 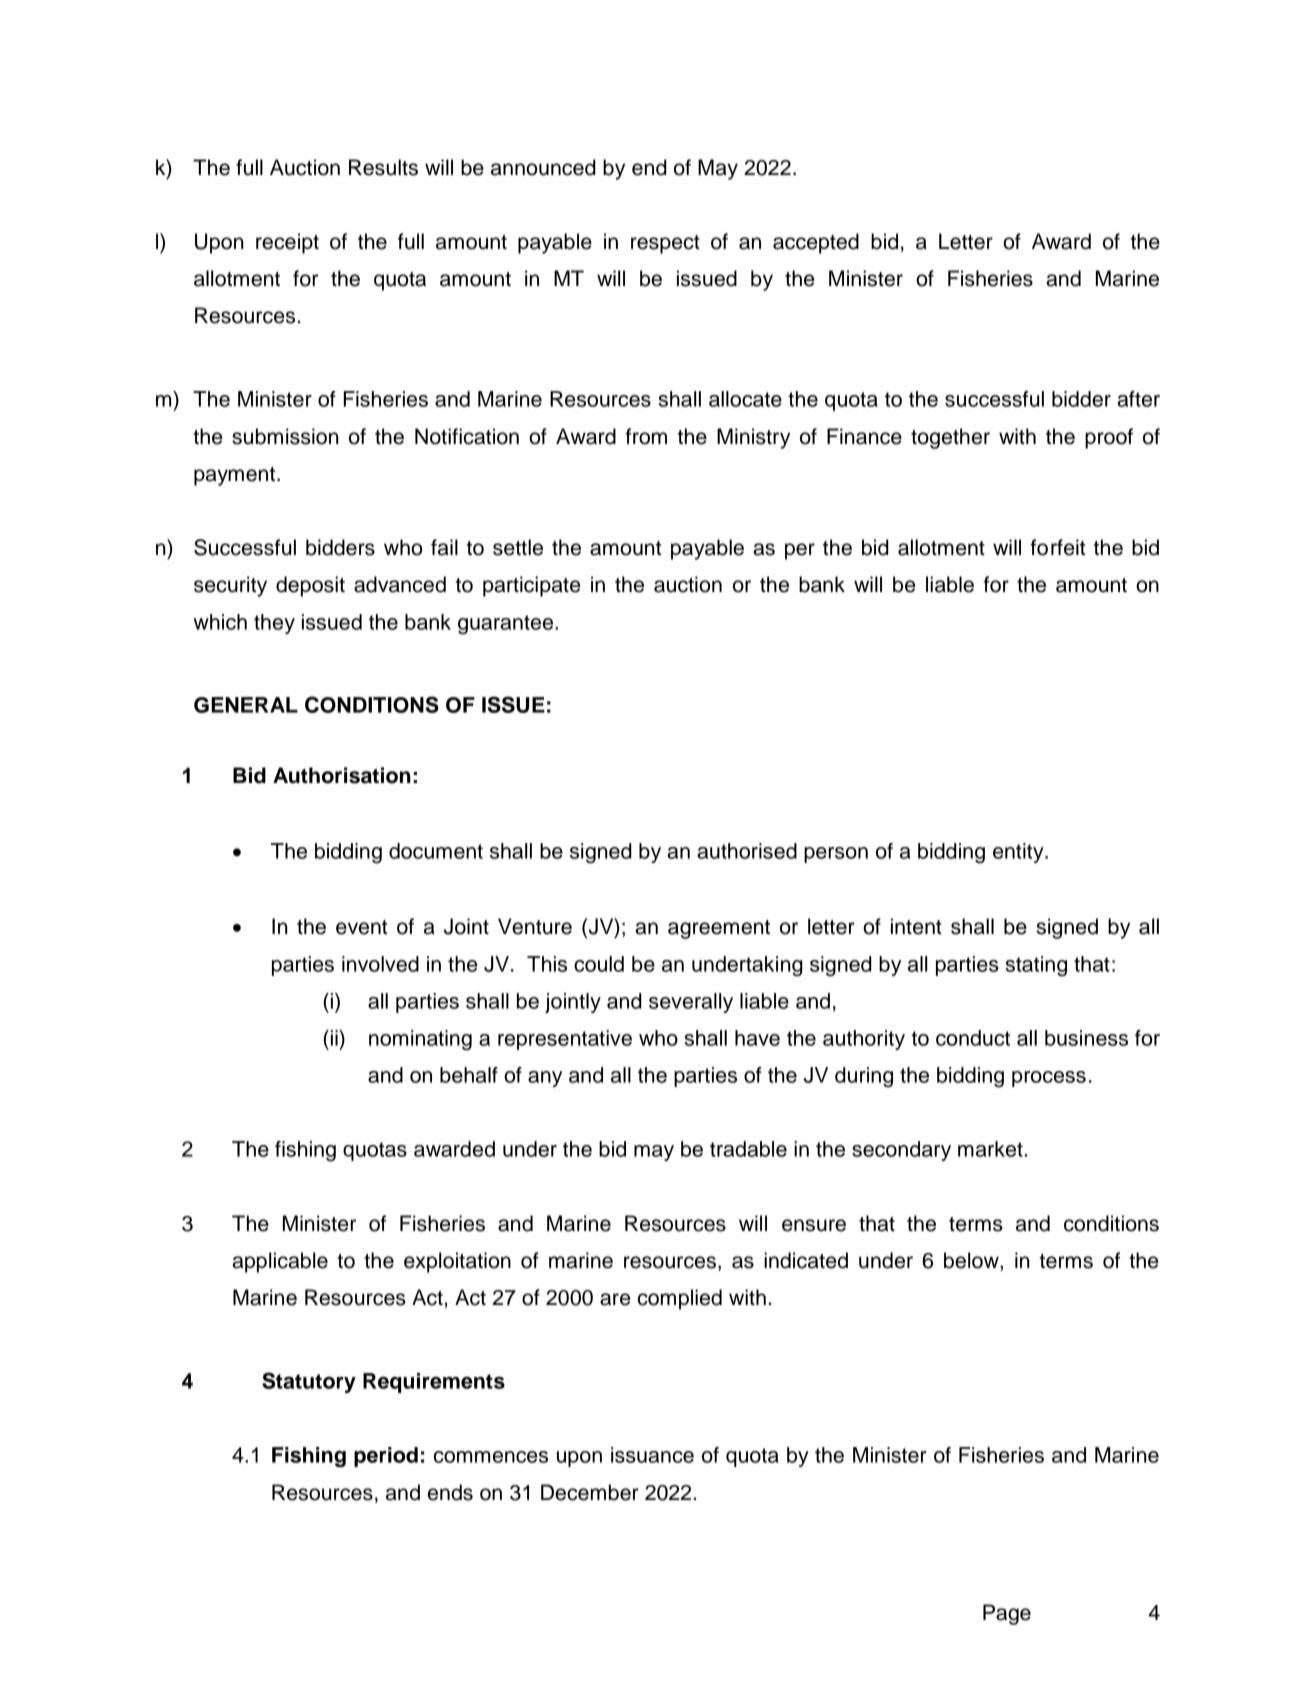 I want to click on receipt, so click(x=287, y=243).
